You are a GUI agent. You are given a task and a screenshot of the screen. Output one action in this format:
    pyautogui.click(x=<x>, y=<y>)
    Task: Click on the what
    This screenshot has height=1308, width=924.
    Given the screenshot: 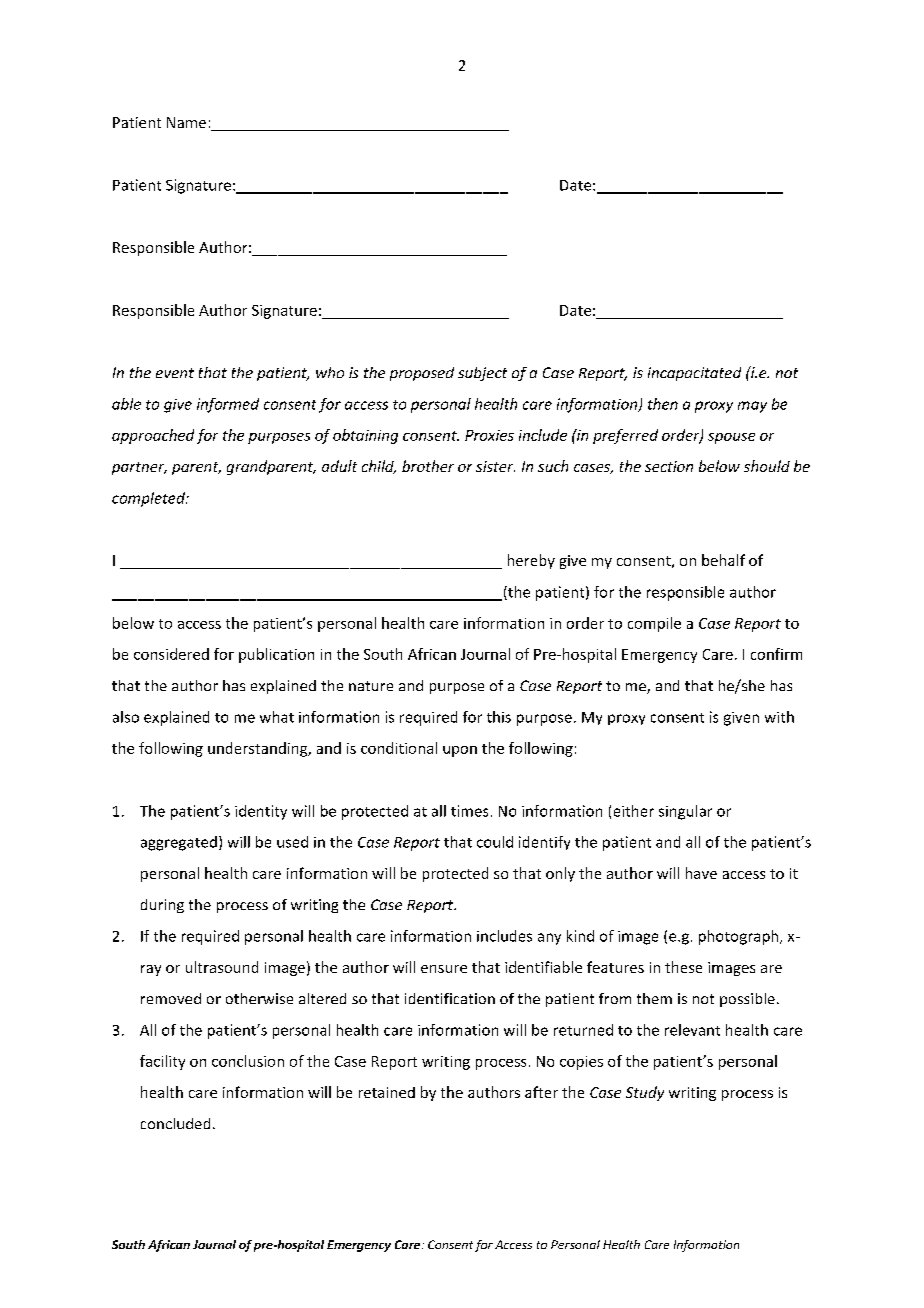 What is the action you would take?
    pyautogui.click(x=277, y=717)
